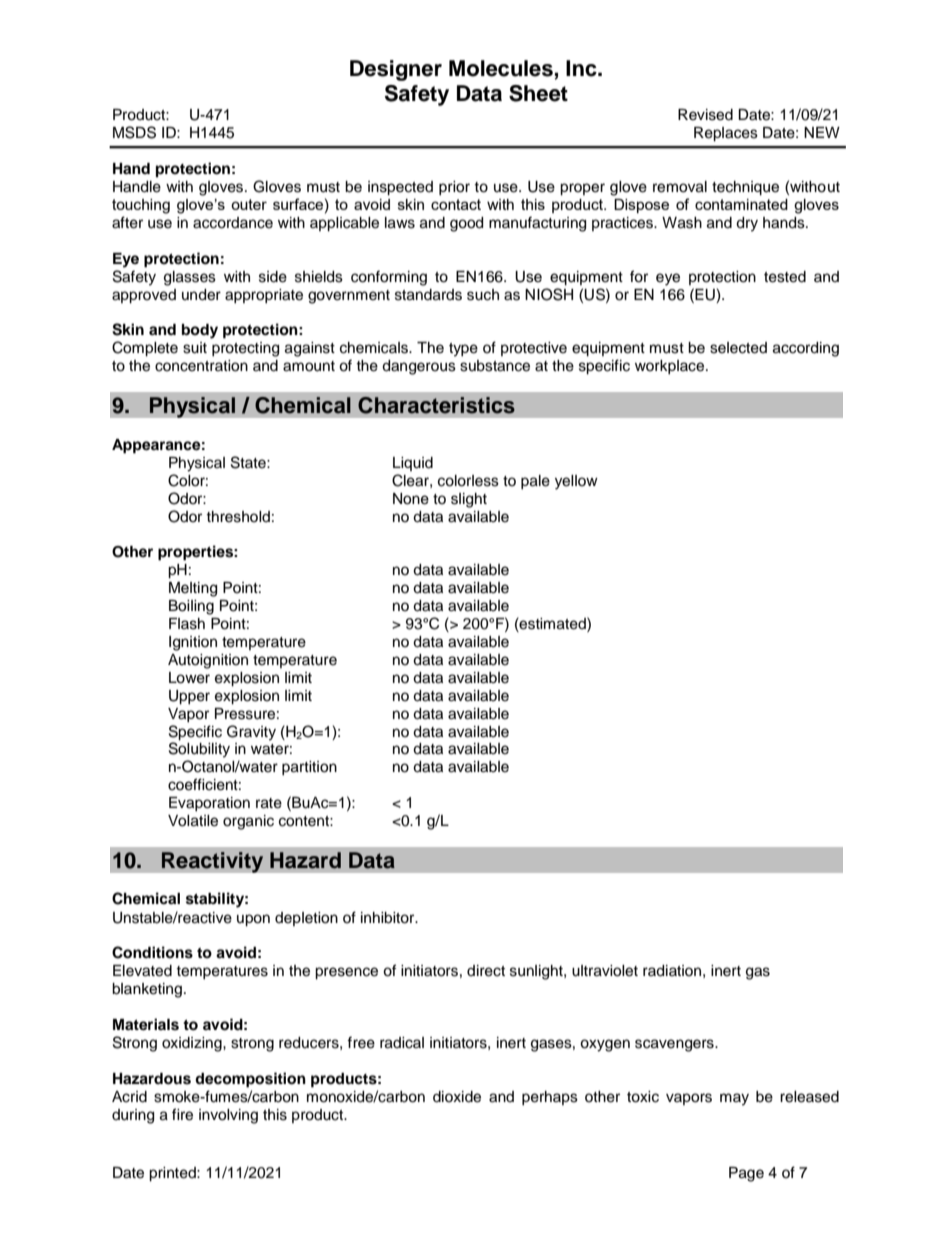  What do you see at coordinates (238, 517) in the document?
I see `threshold` at bounding box center [238, 517].
